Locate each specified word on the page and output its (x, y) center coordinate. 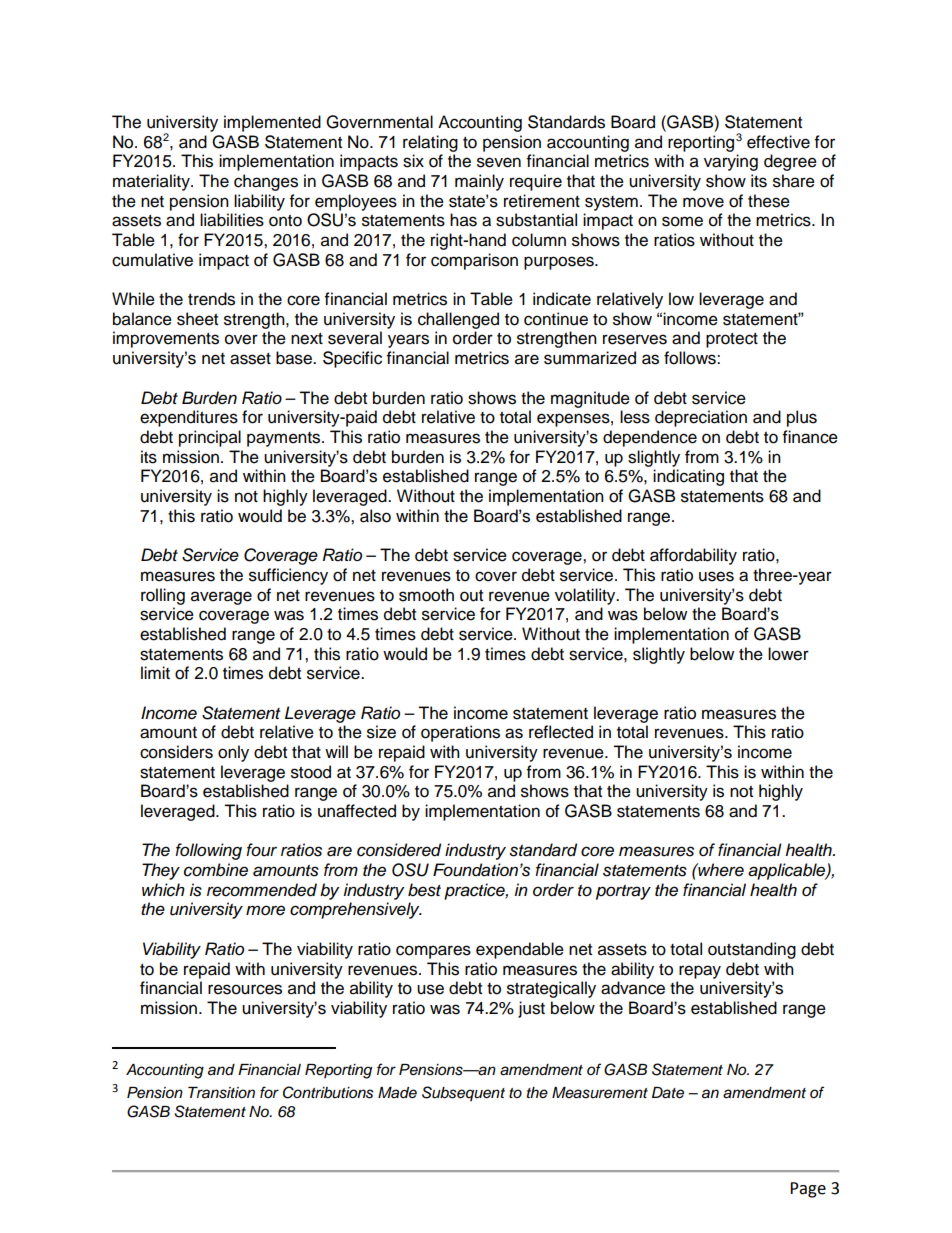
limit (155, 672)
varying (731, 162)
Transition (221, 1093)
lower (788, 654)
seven (499, 162)
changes (266, 182)
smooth (426, 595)
